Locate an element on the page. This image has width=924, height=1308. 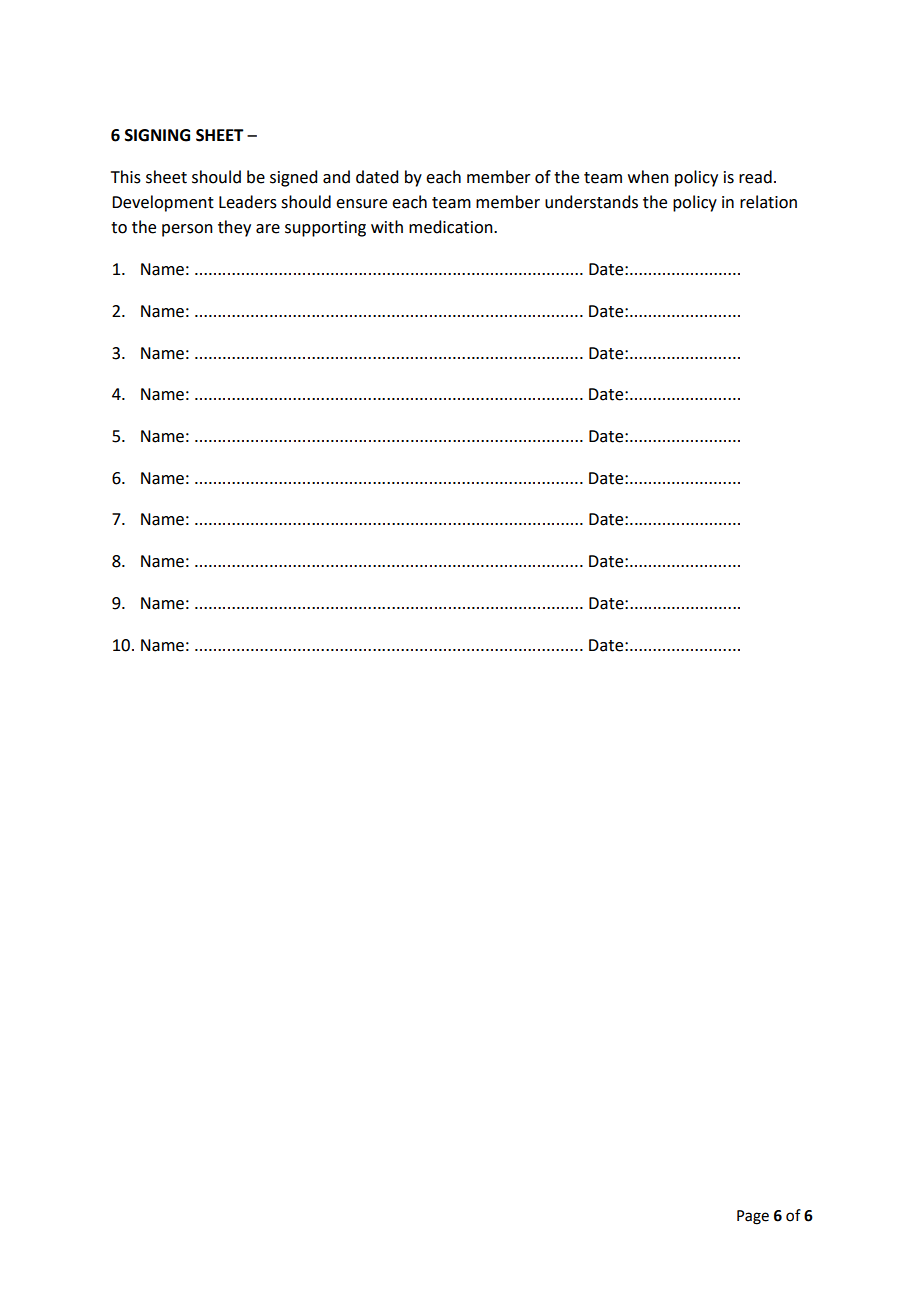
are is located at coordinates (268, 229).
